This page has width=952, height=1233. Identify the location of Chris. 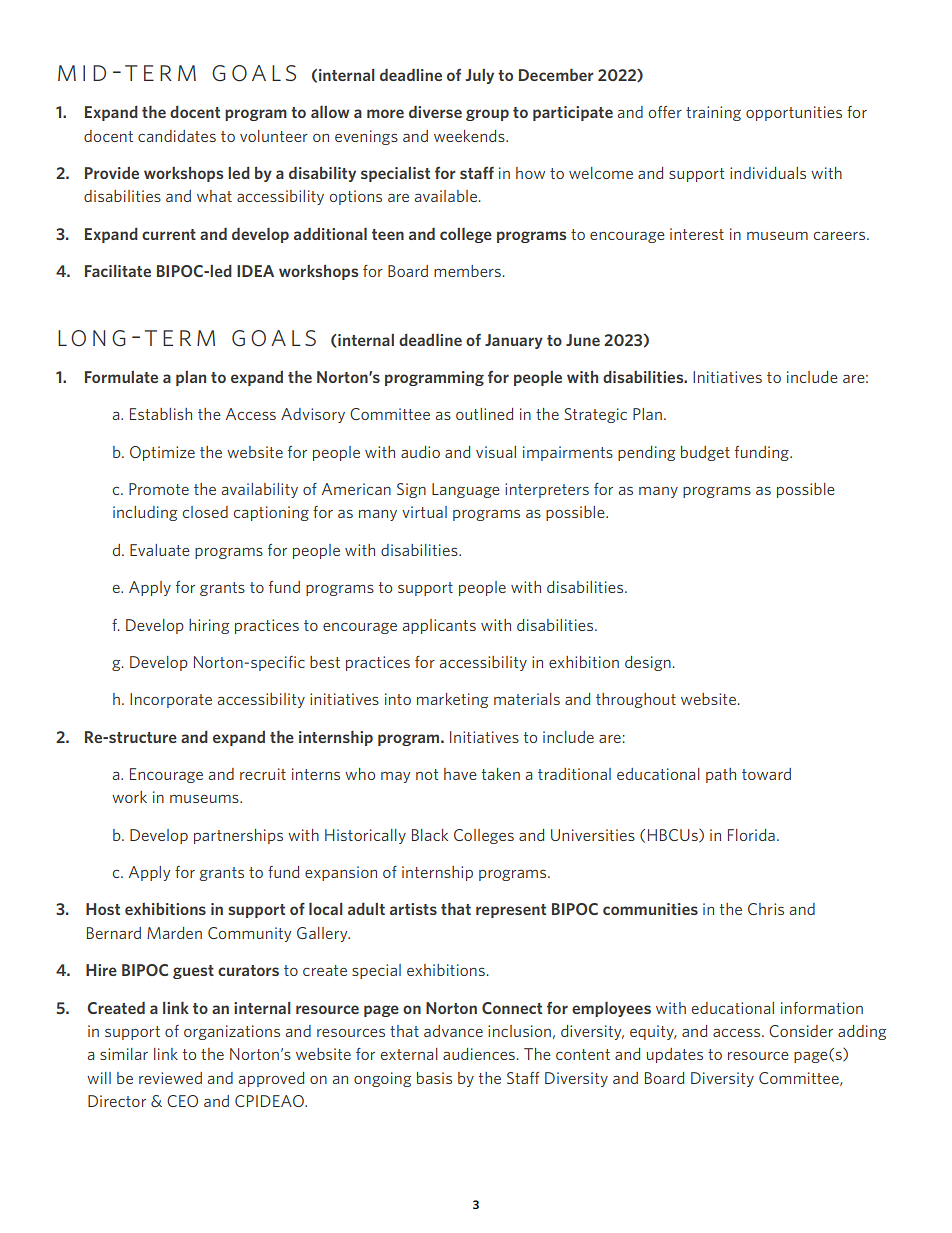
(766, 909).
